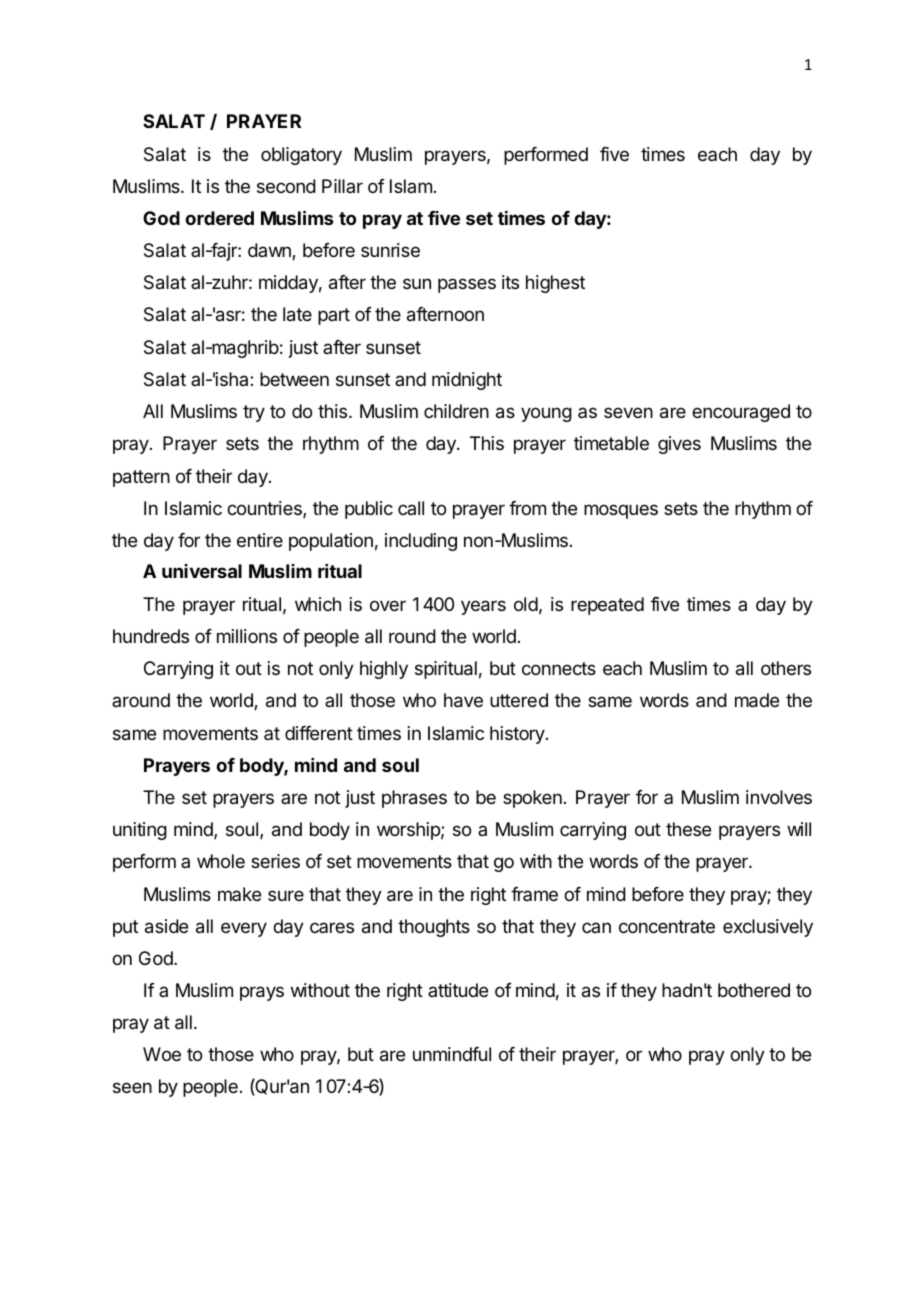  I want to click on others, so click(786, 668).
